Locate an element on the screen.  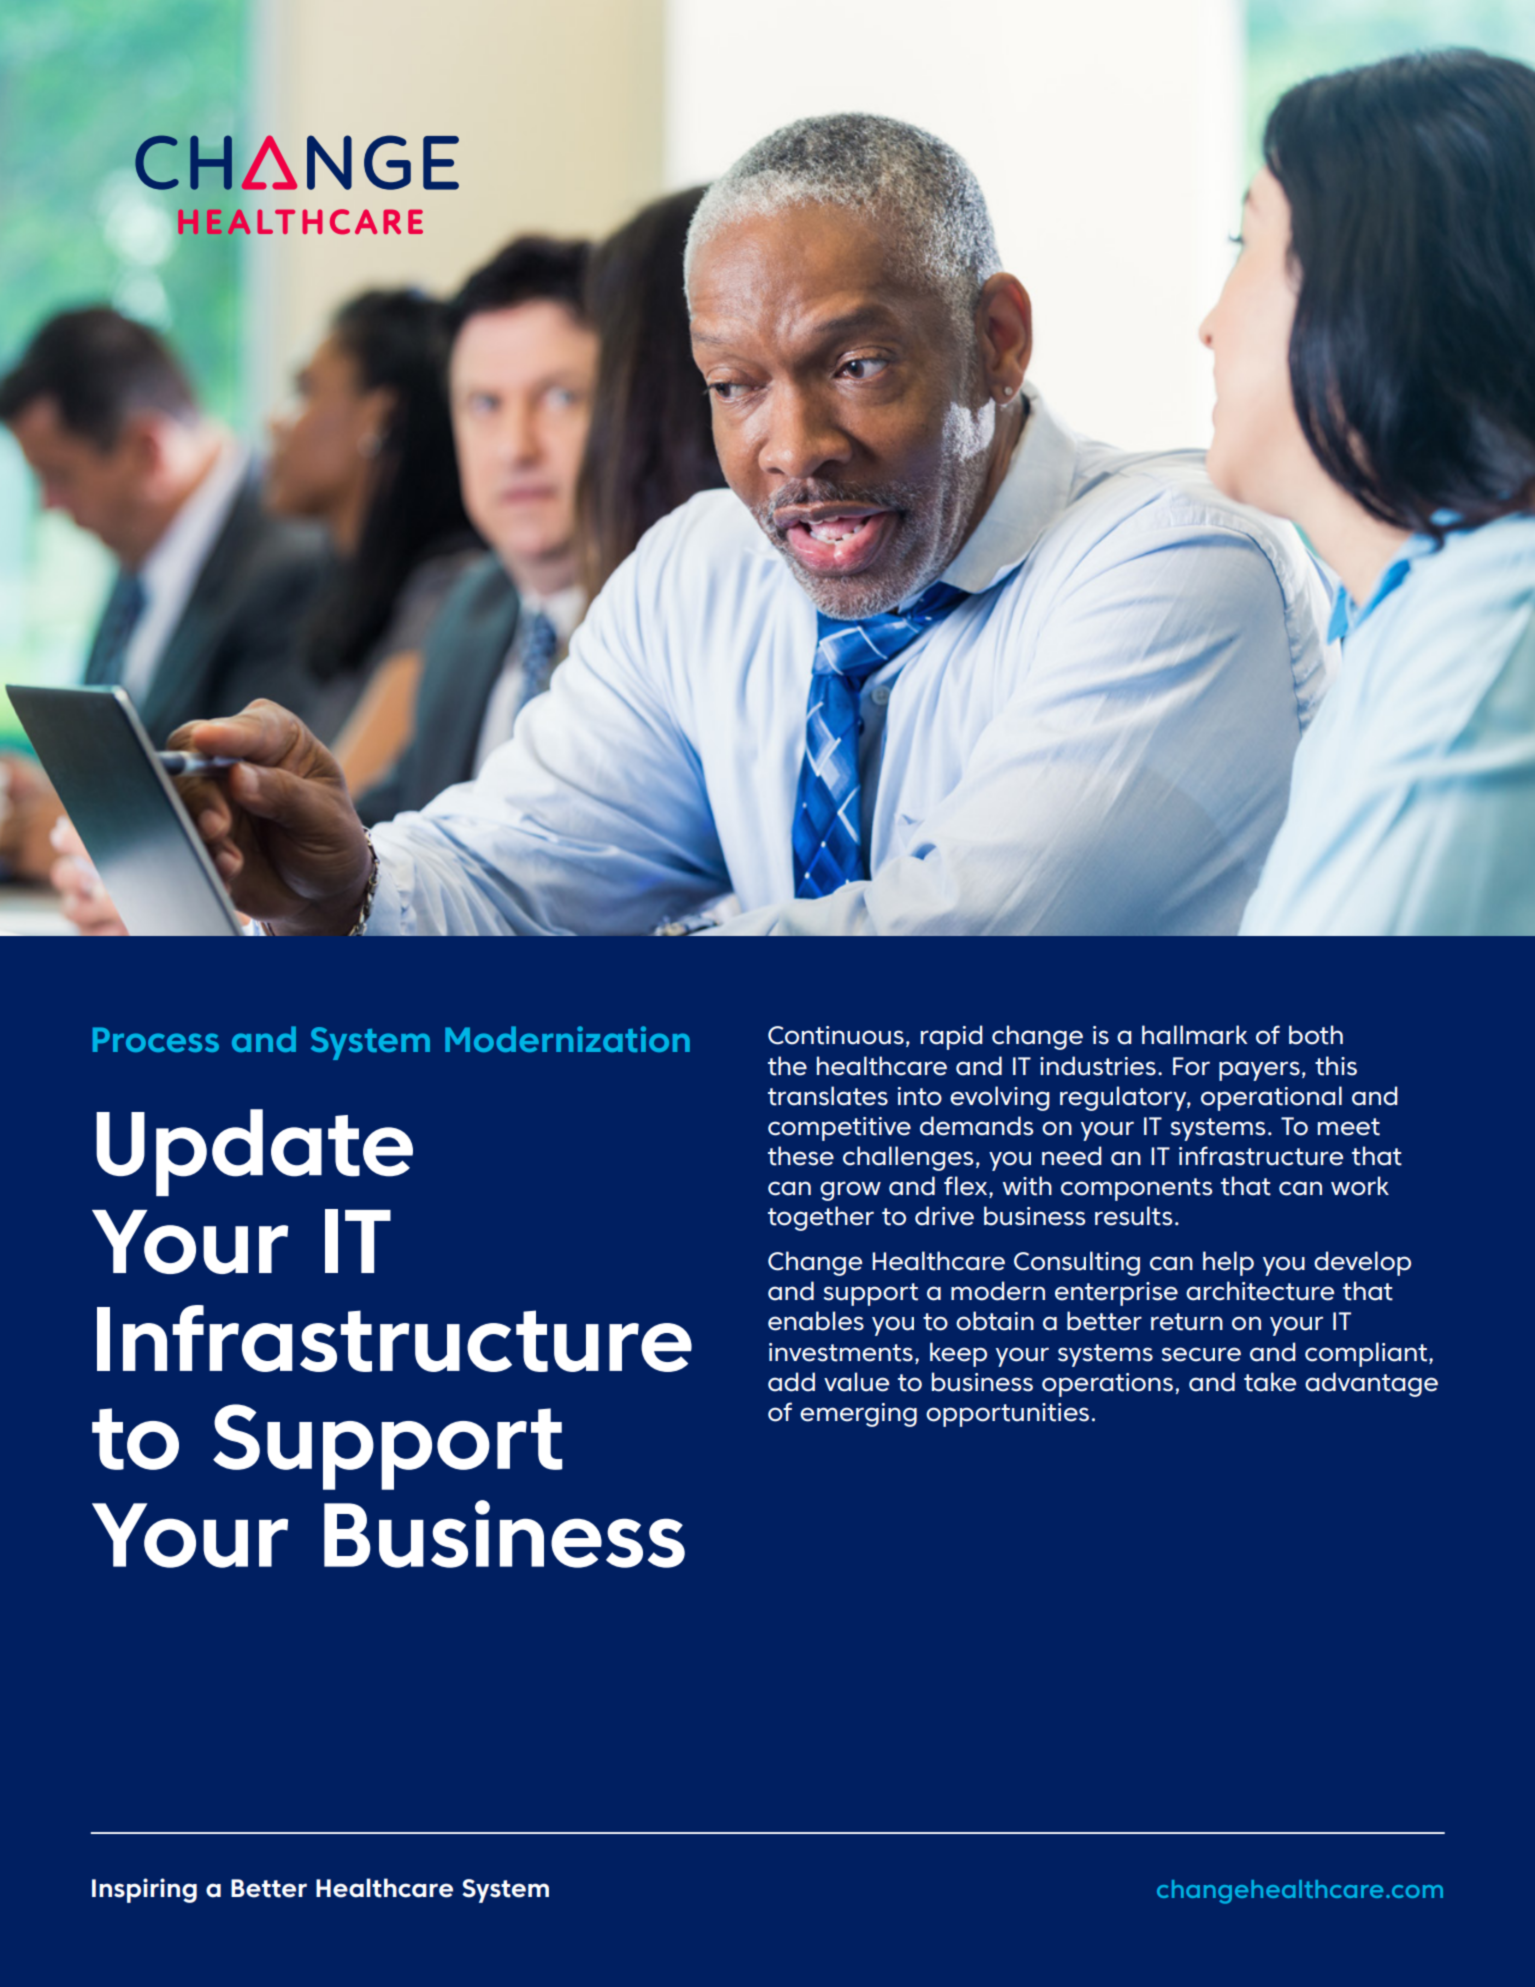
add is located at coordinates (791, 1382).
